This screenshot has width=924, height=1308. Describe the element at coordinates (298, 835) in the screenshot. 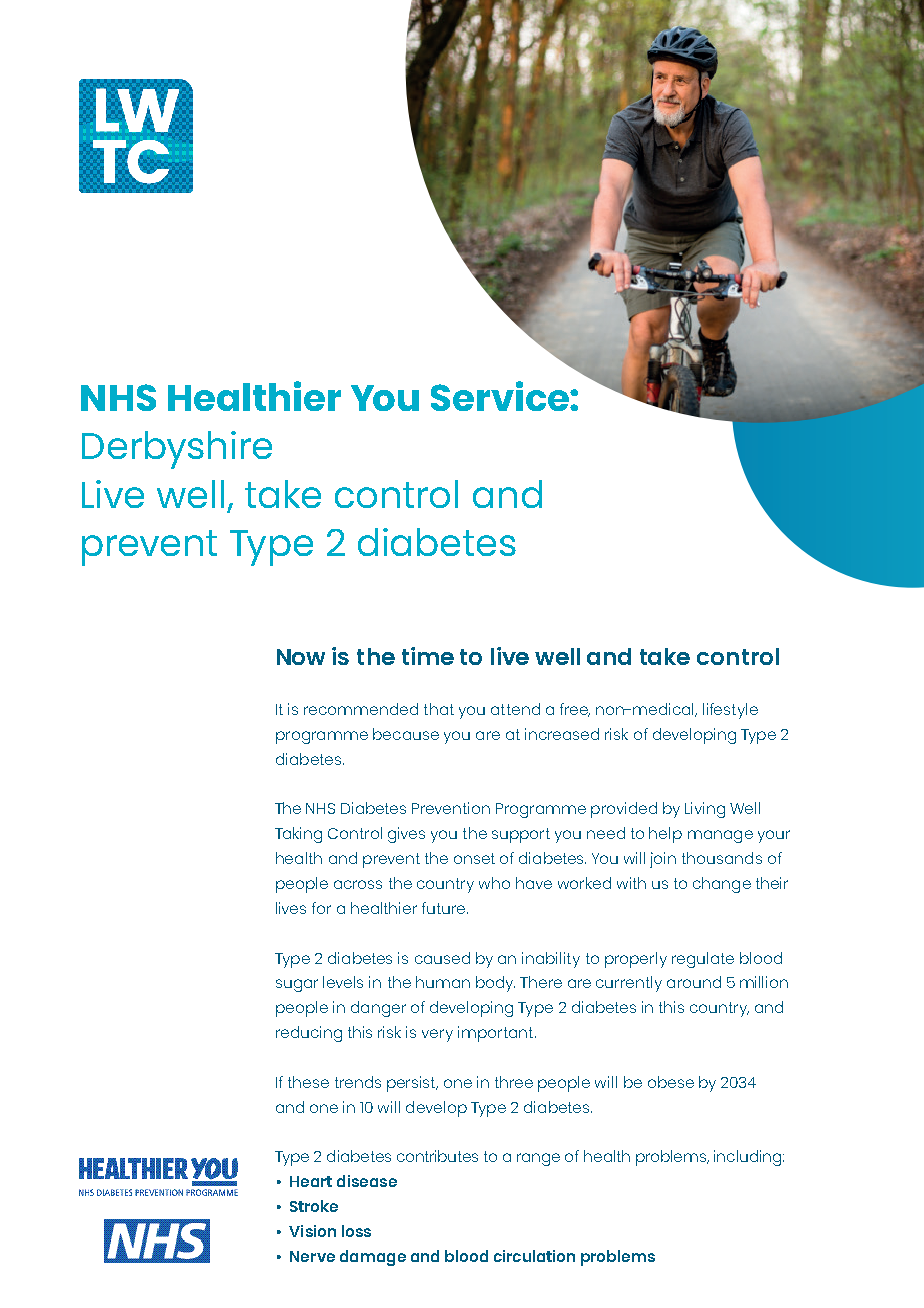

I see `Taking` at that location.
